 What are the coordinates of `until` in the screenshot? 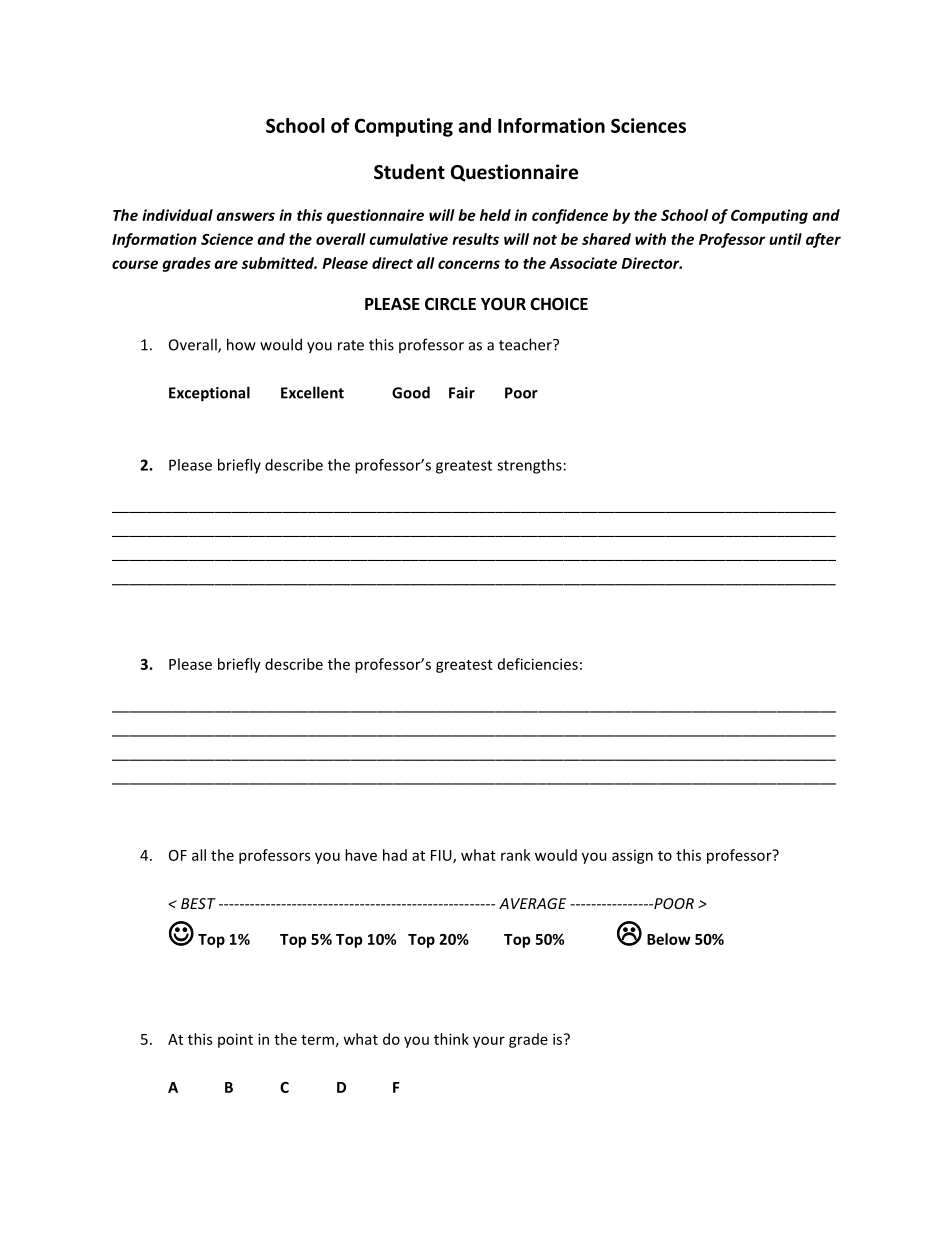 It's located at (785, 239).
